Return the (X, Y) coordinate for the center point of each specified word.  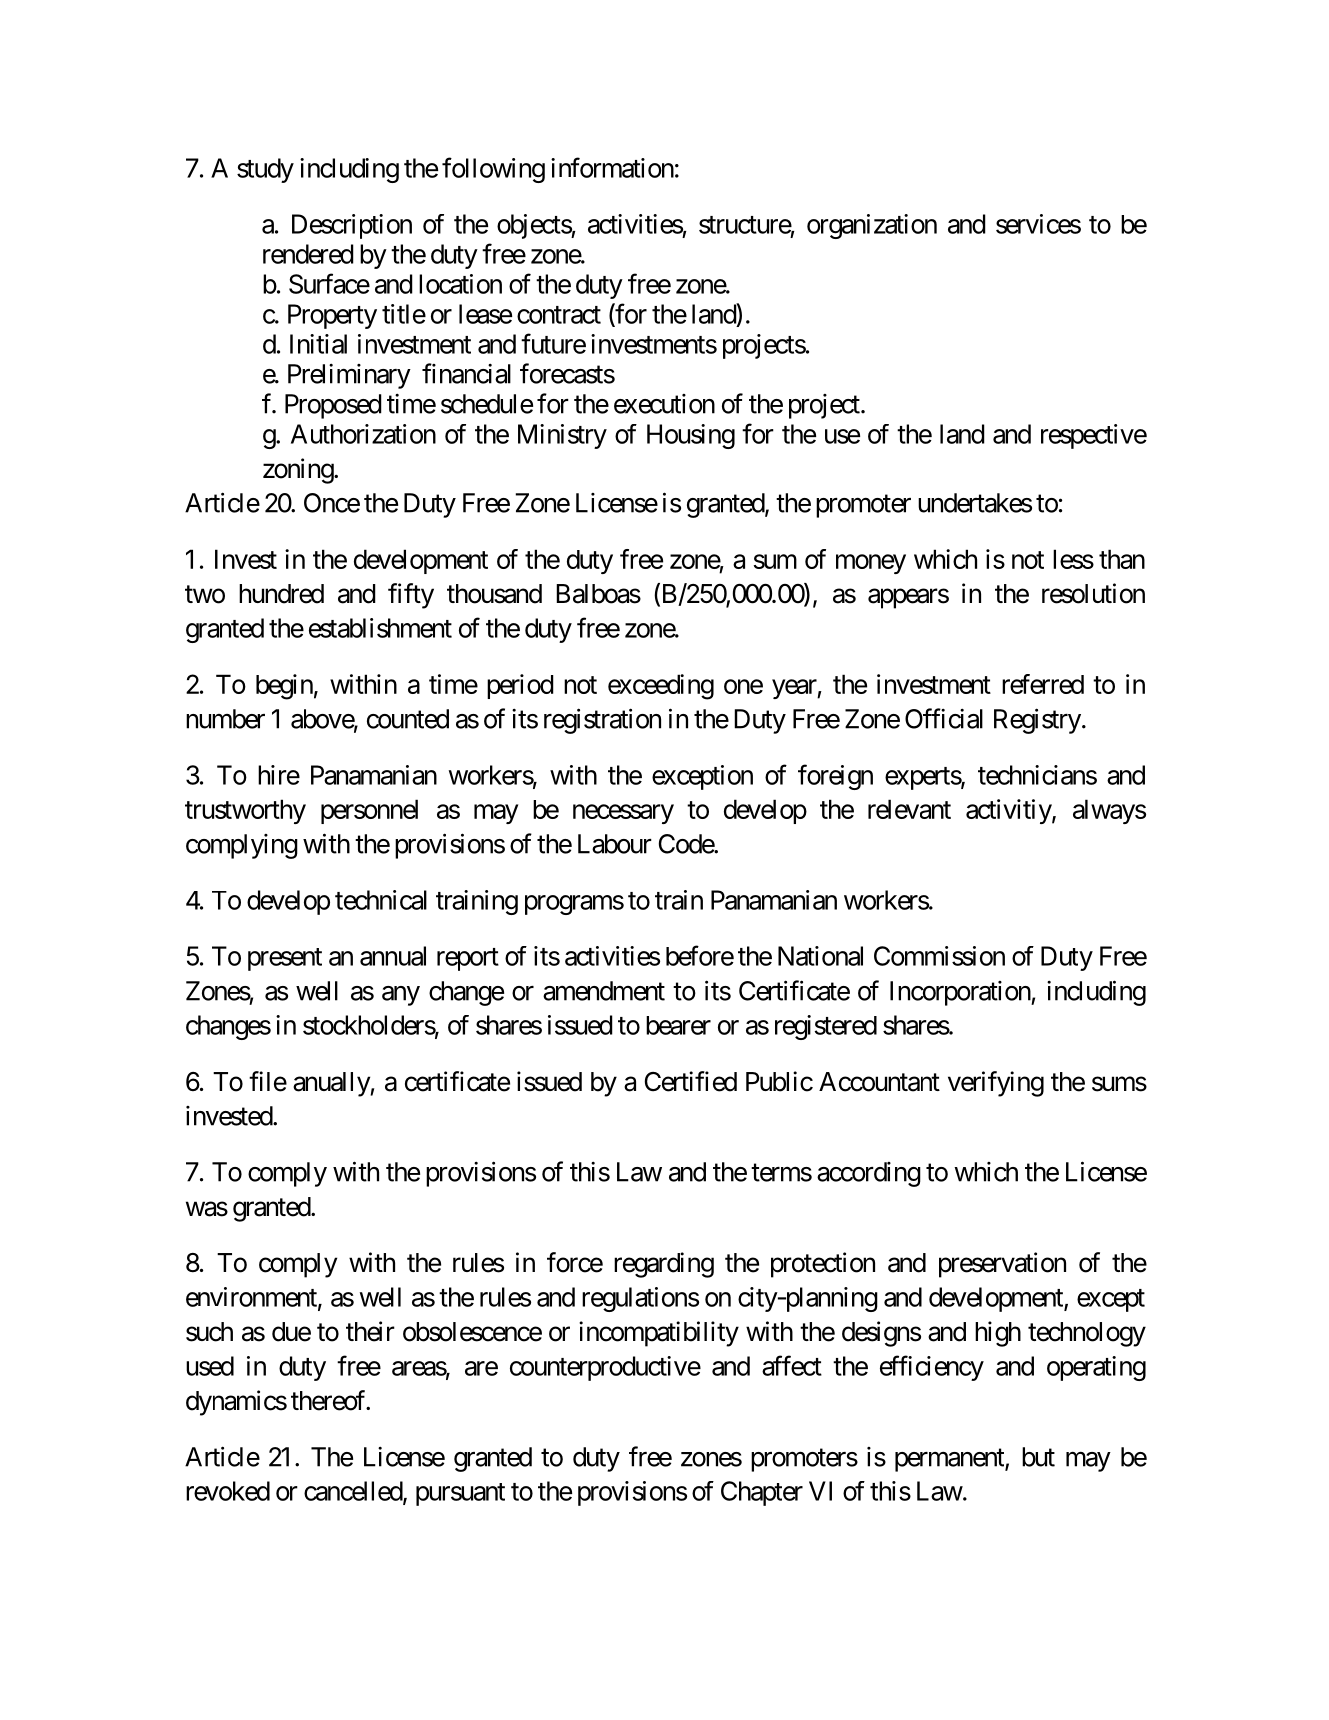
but (1038, 1457)
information (612, 167)
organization (872, 226)
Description (352, 226)
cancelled (354, 1492)
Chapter (762, 1493)
